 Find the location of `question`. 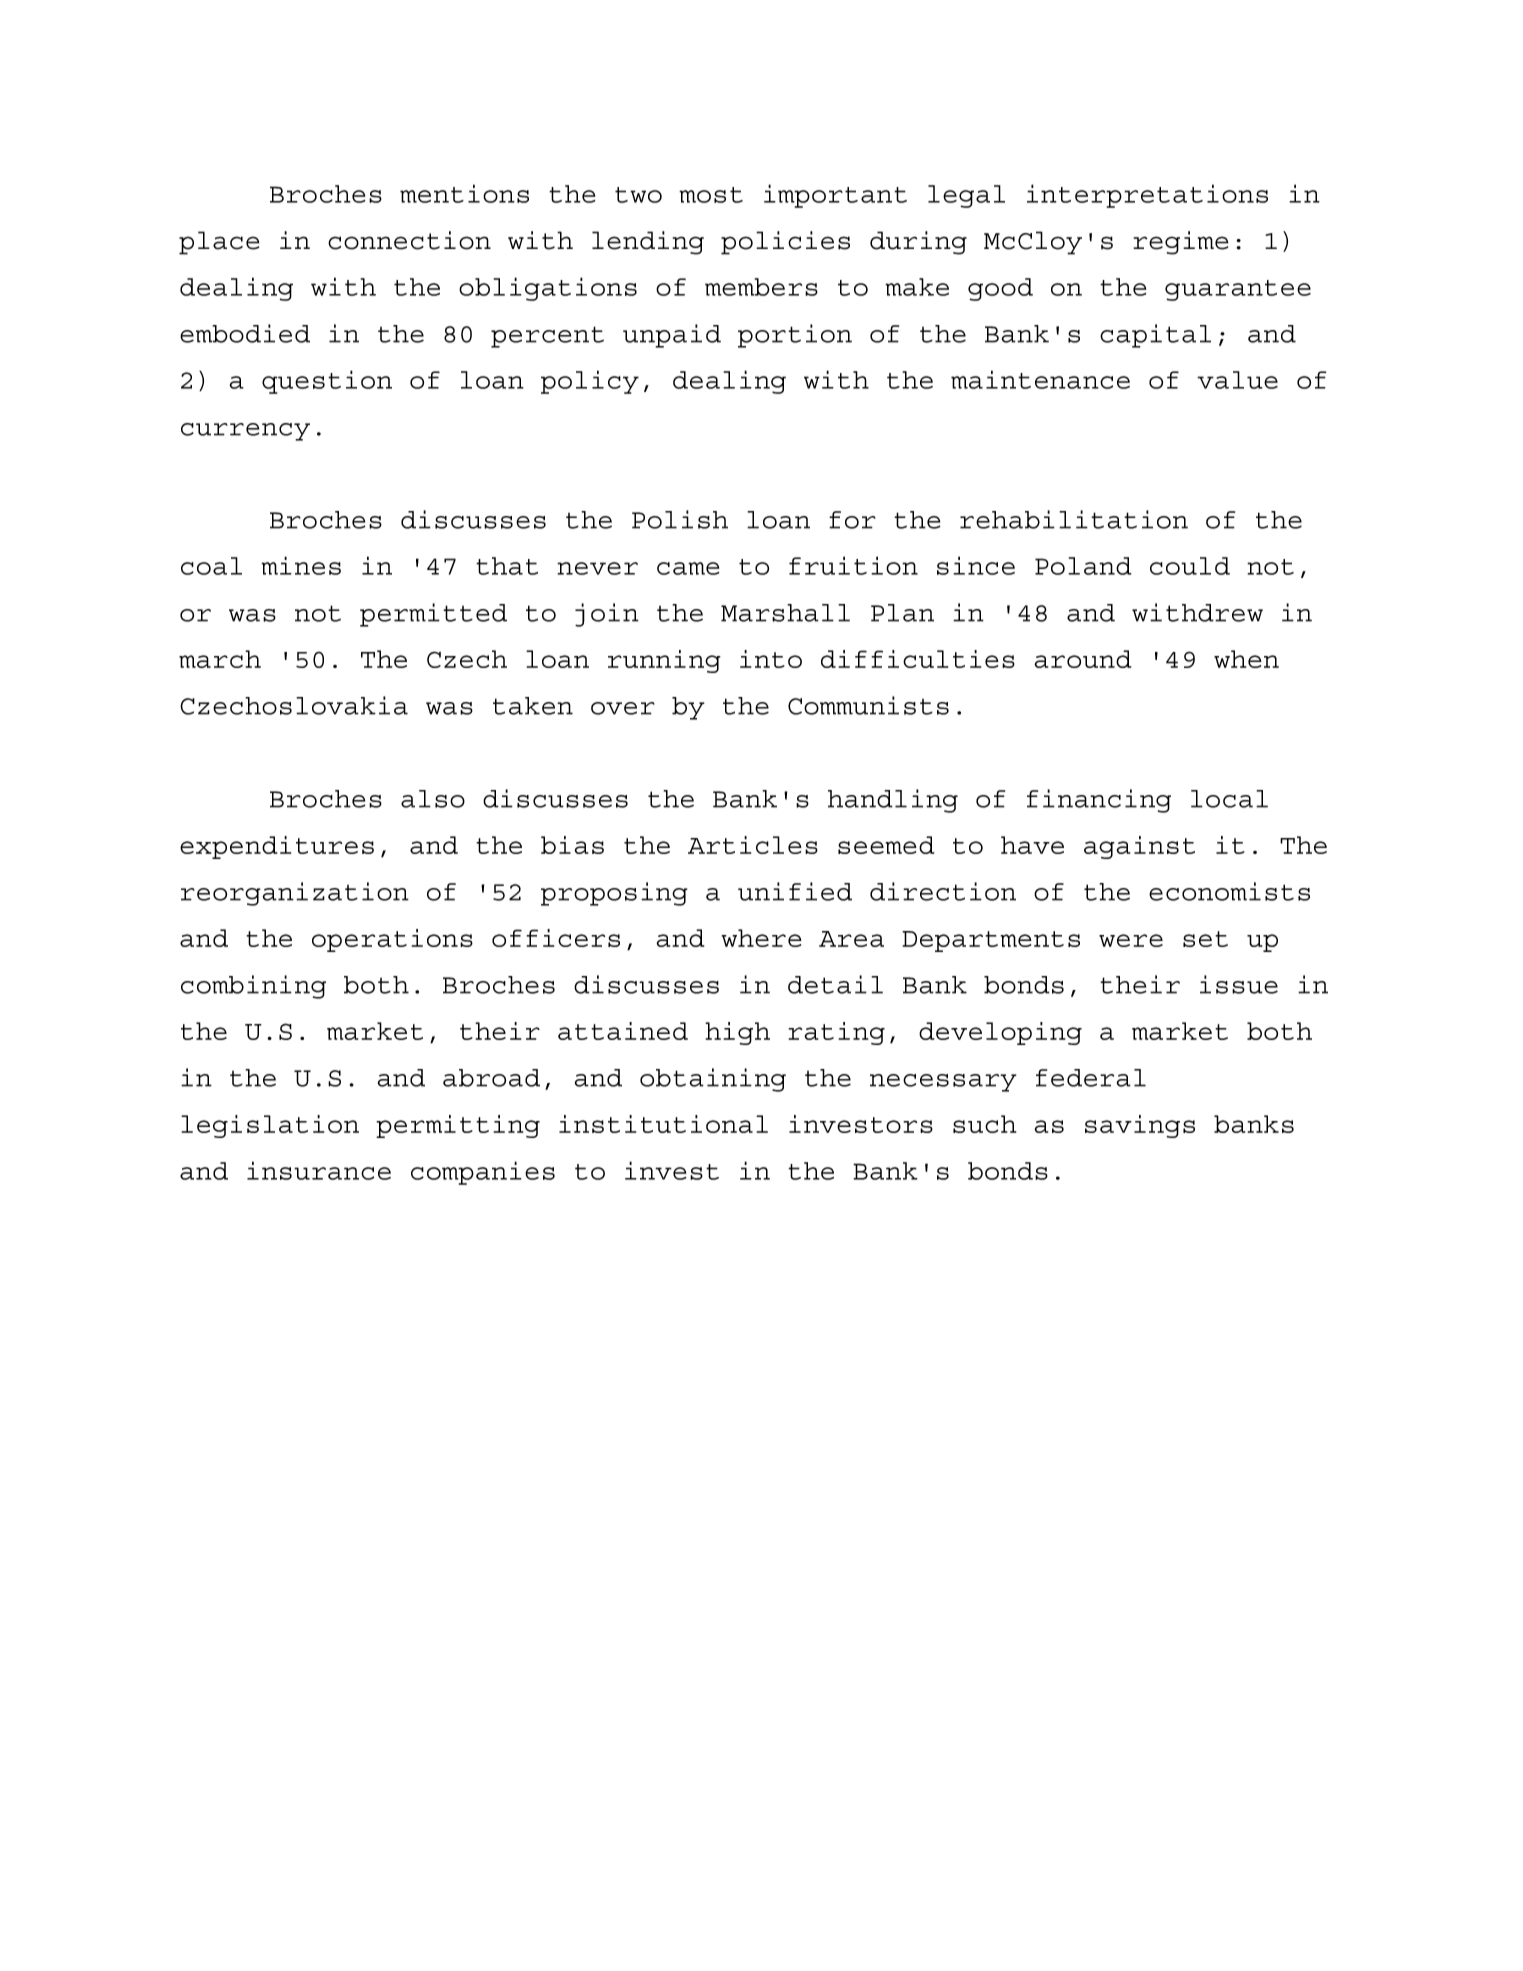

question is located at coordinates (327, 382).
